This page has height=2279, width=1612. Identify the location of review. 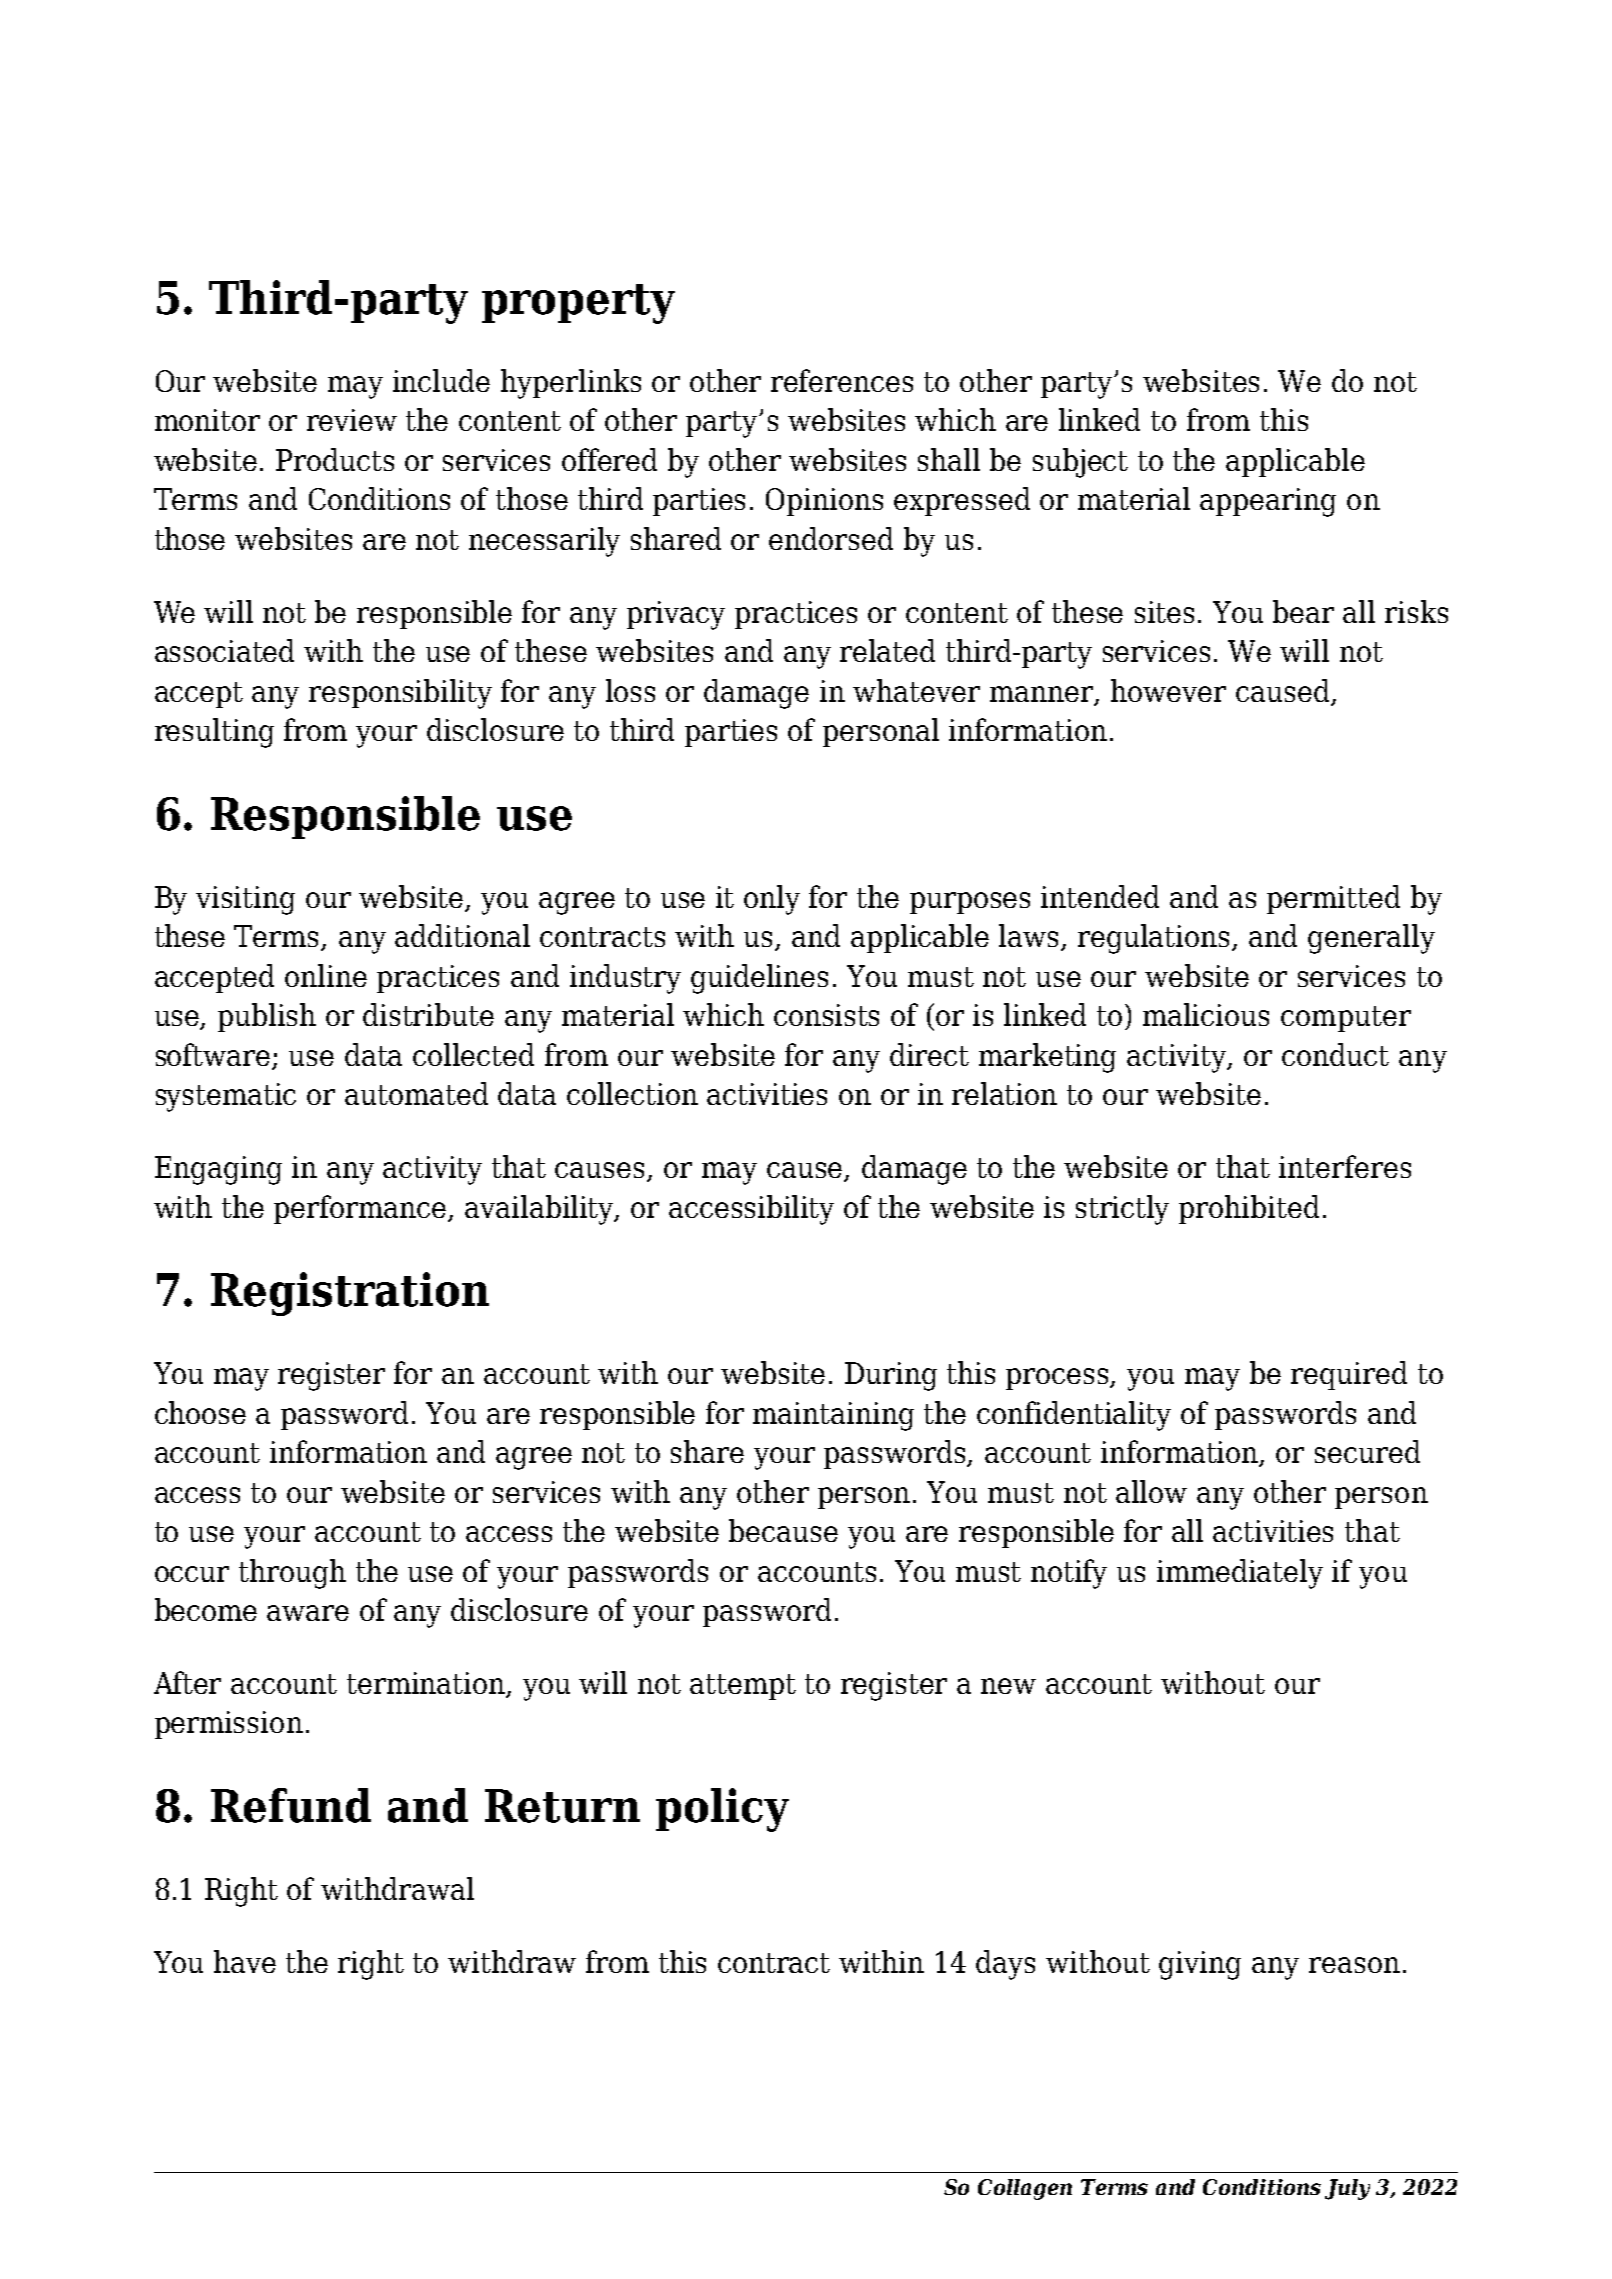
(352, 420).
